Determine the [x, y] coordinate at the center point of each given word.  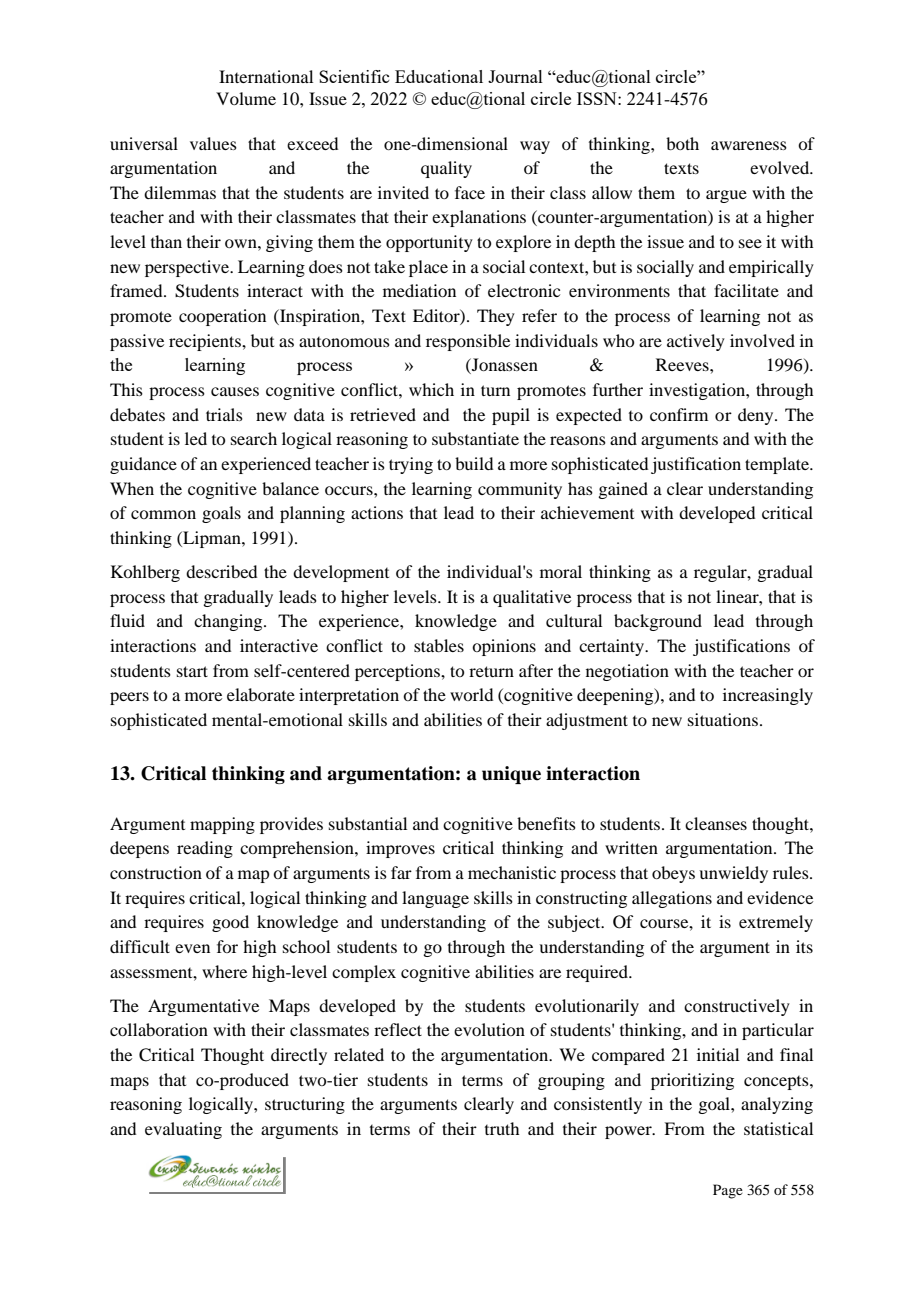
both [682, 143]
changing [229, 622]
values [213, 143]
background [658, 622]
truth [502, 1128]
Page [728, 1191]
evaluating [183, 1130]
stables [439, 645]
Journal [515, 76]
